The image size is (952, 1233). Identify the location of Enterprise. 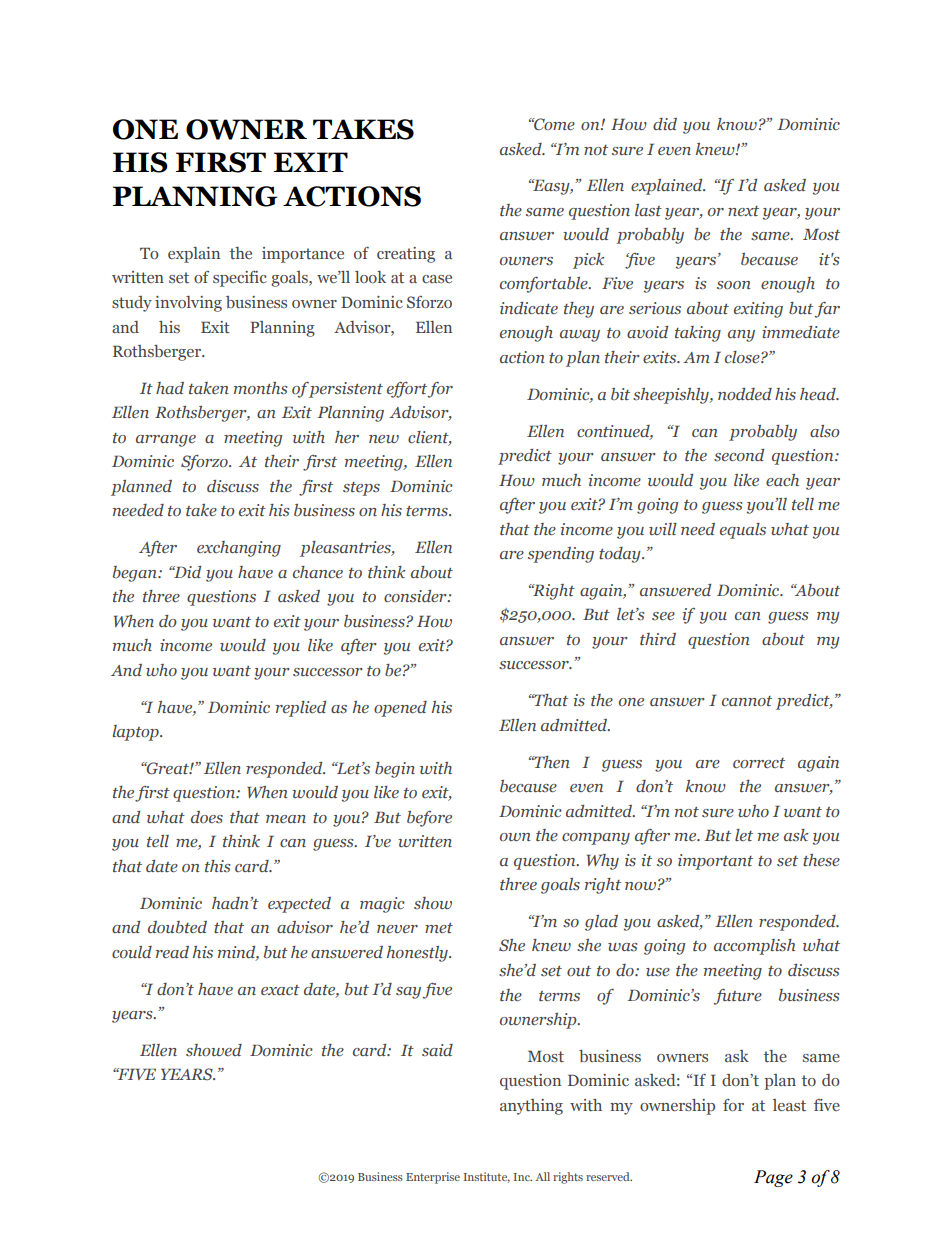
(433, 1178).
